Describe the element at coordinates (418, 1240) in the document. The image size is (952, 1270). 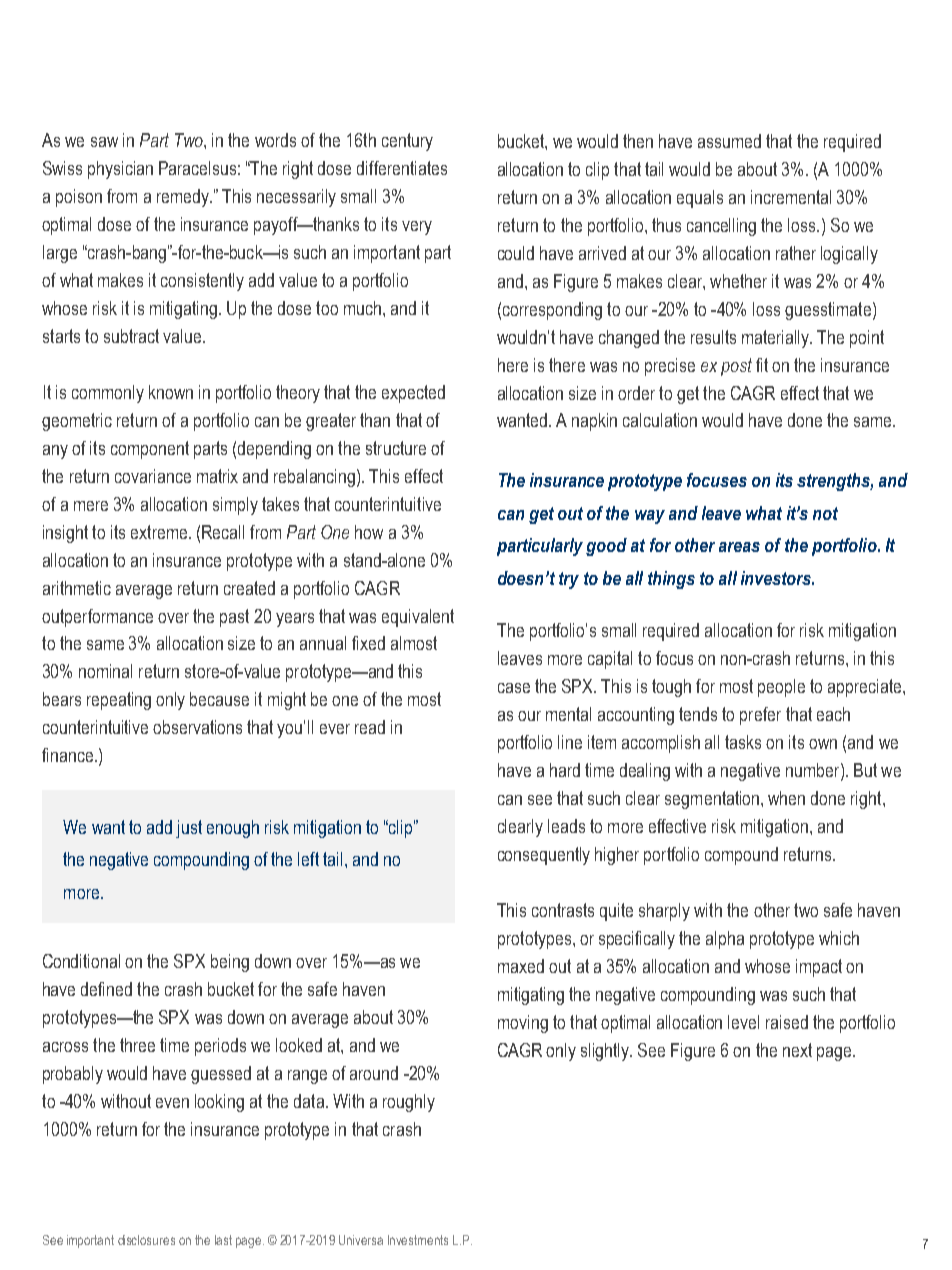
I see `Investments` at that location.
